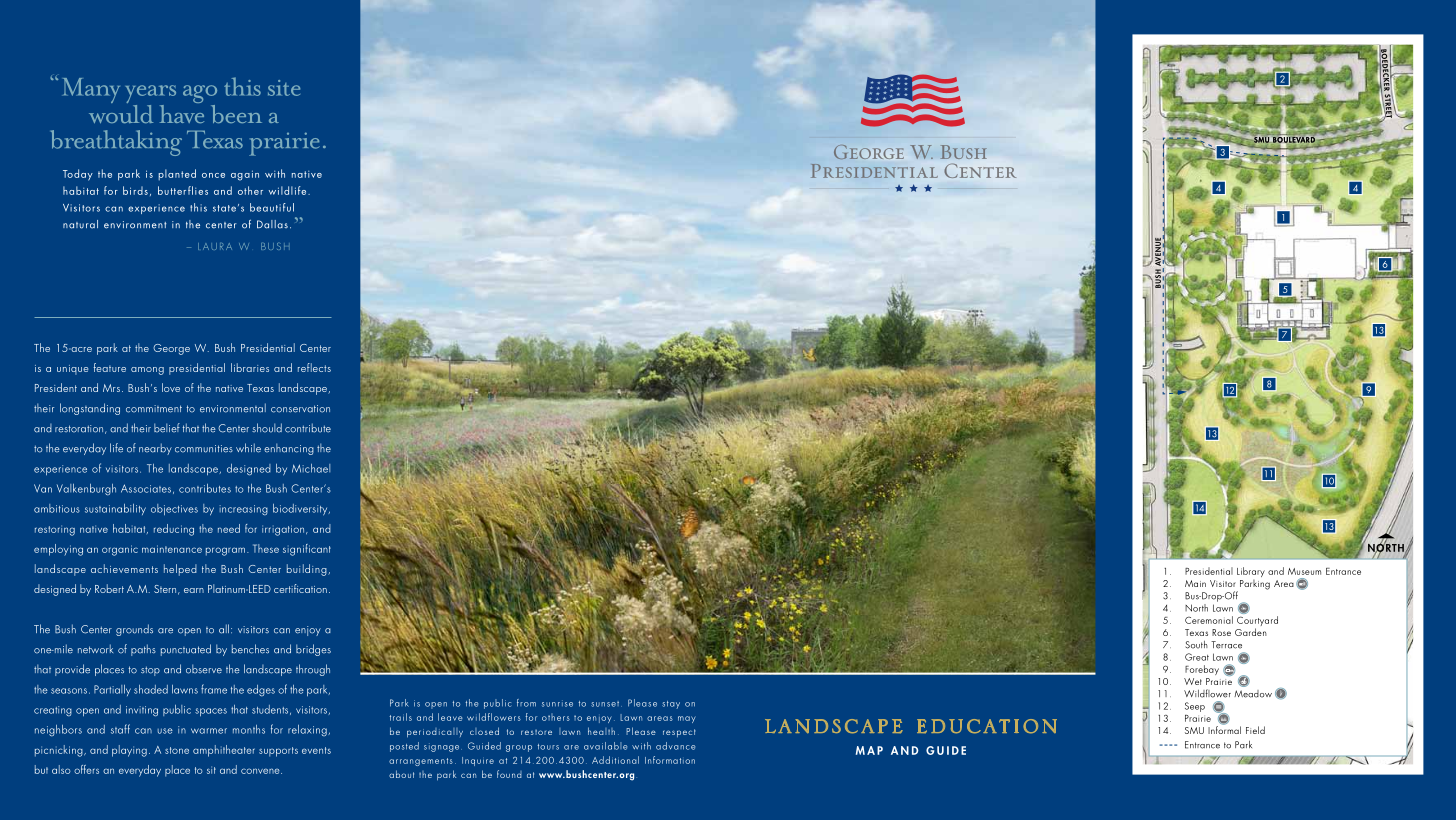 This screenshot has height=820, width=1456. What do you see at coordinates (182, 112) in the screenshot?
I see `have` at bounding box center [182, 112].
